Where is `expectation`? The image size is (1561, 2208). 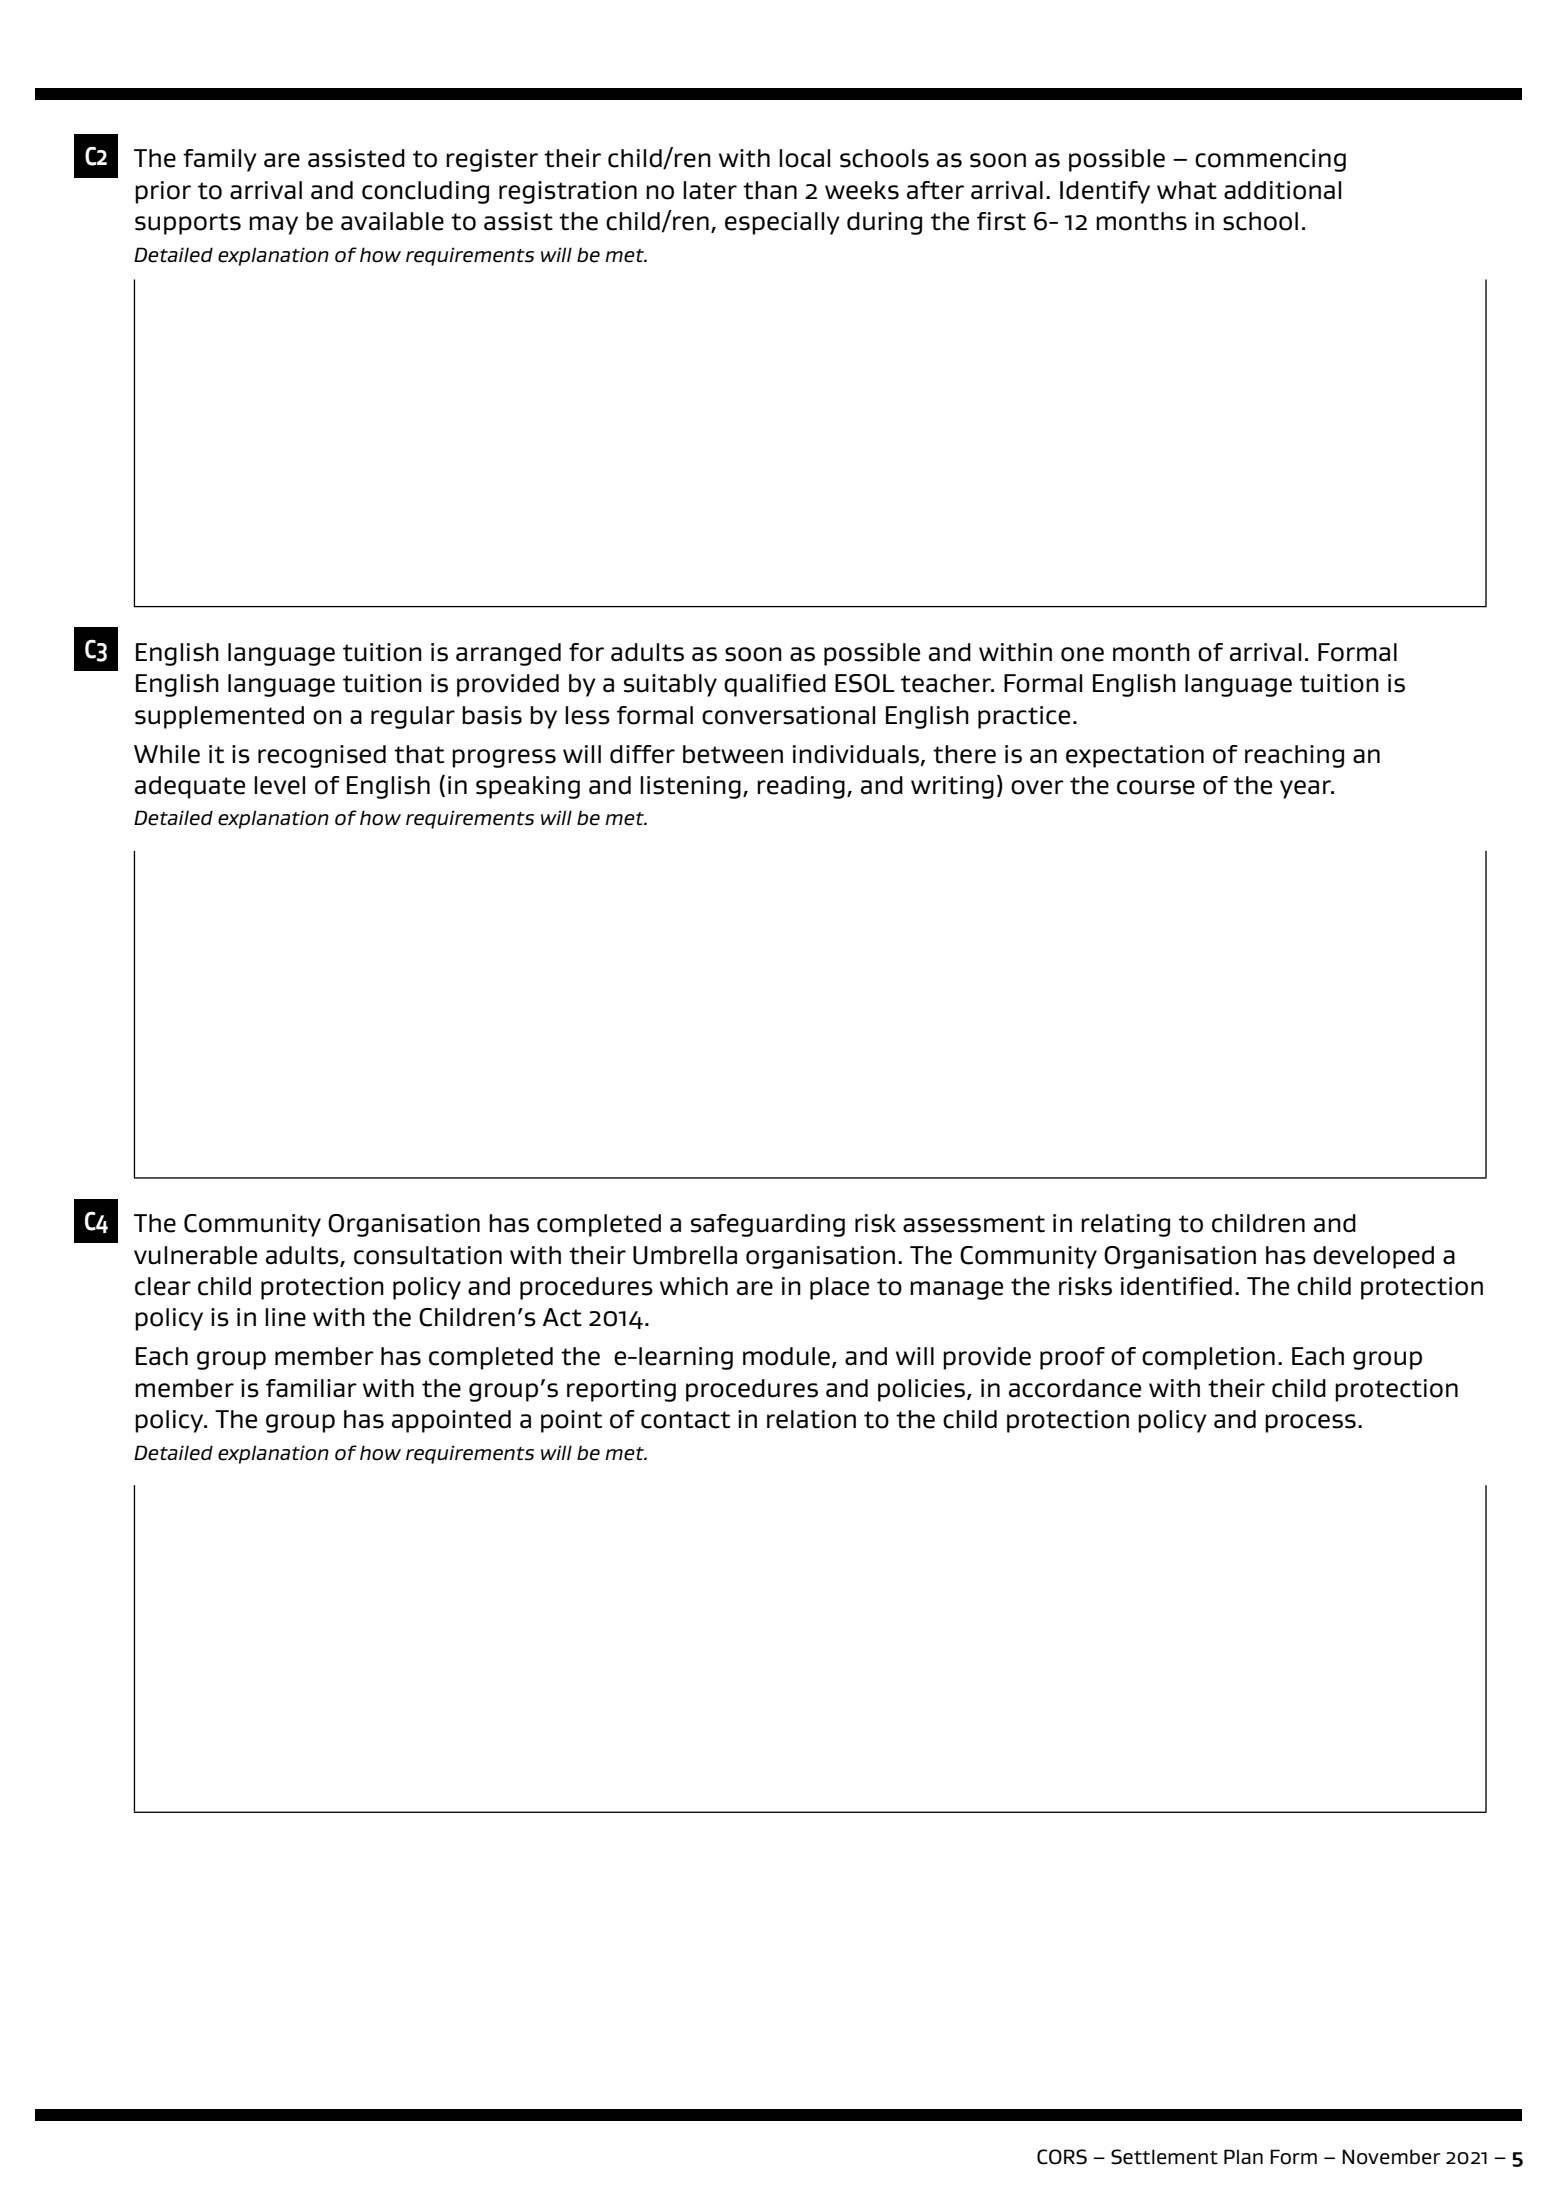 expectation is located at coordinates (1135, 756).
